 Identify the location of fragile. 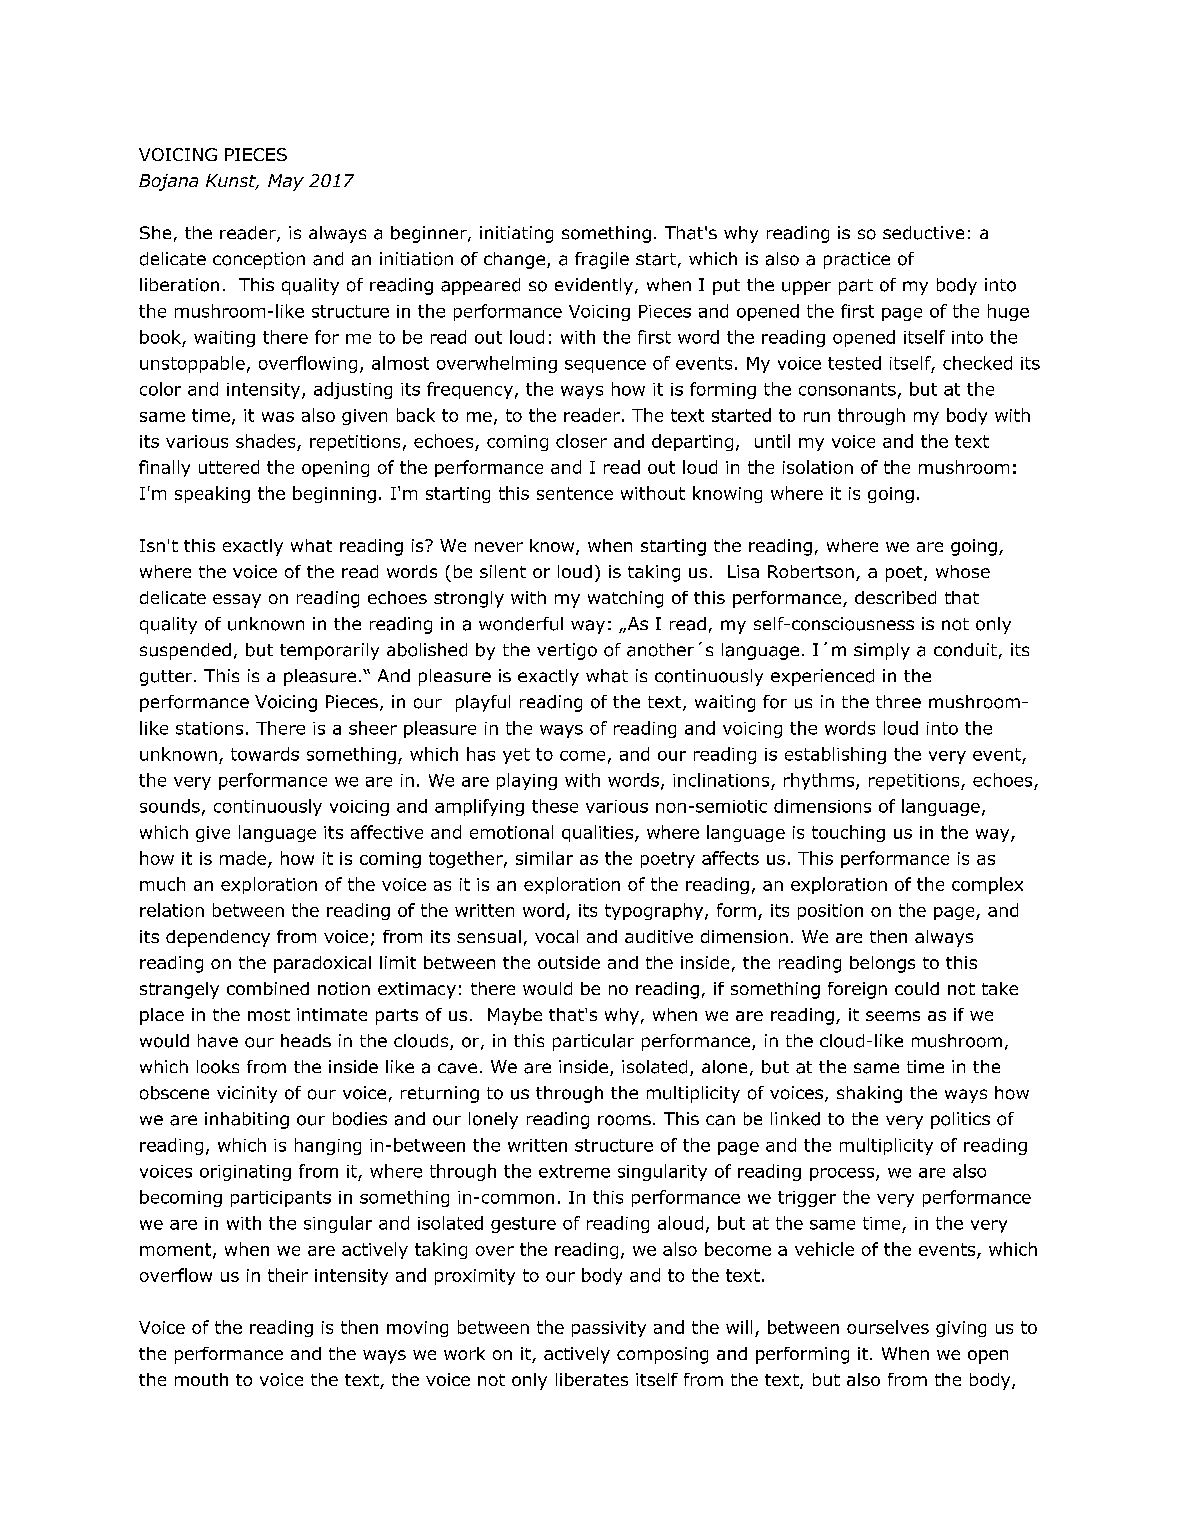
(602, 260).
